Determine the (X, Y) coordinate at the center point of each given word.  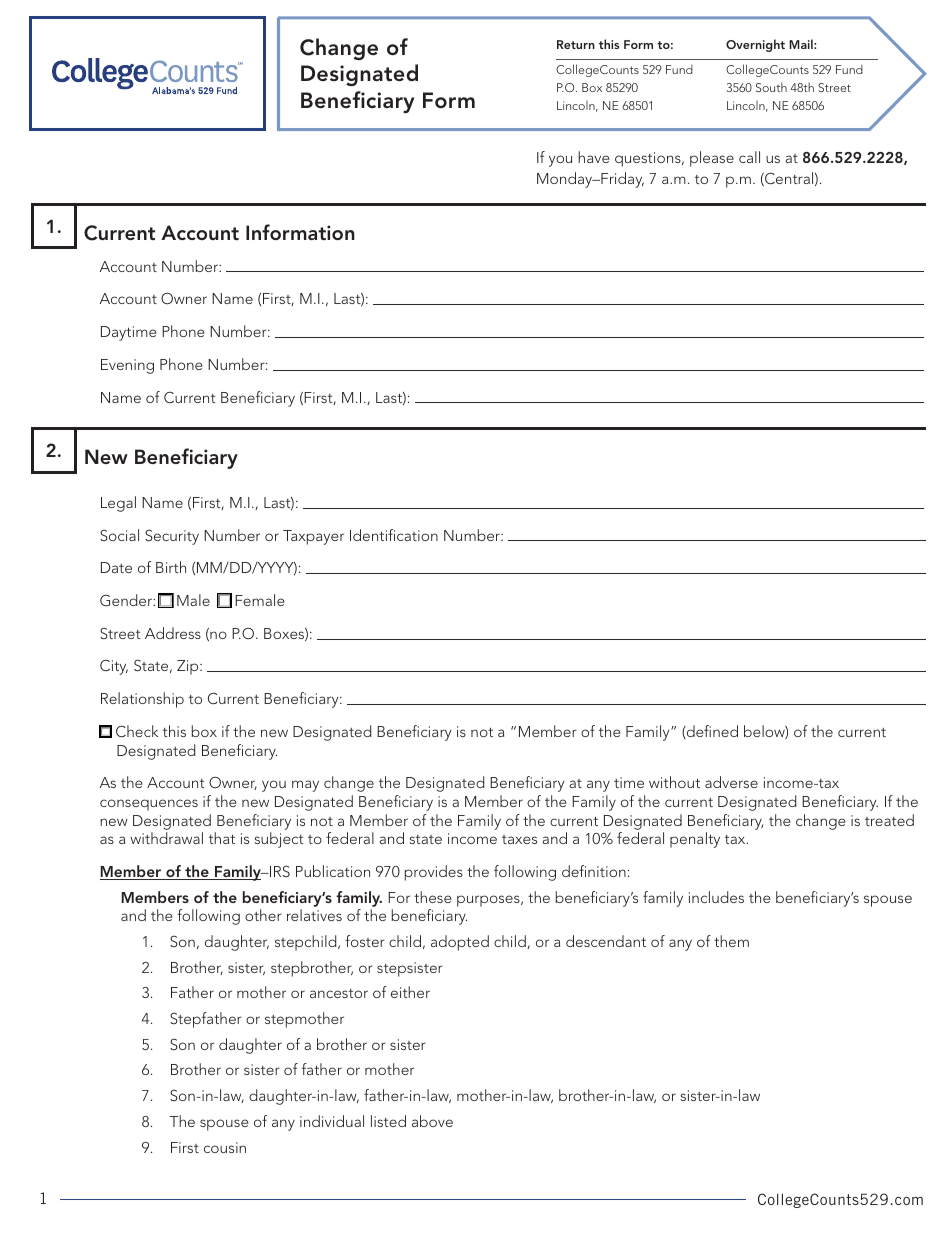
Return (576, 44)
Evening (127, 366)
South (771, 87)
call (749, 157)
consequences (149, 805)
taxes (519, 839)
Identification (394, 535)
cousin (225, 1147)
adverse (731, 782)
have (594, 157)
